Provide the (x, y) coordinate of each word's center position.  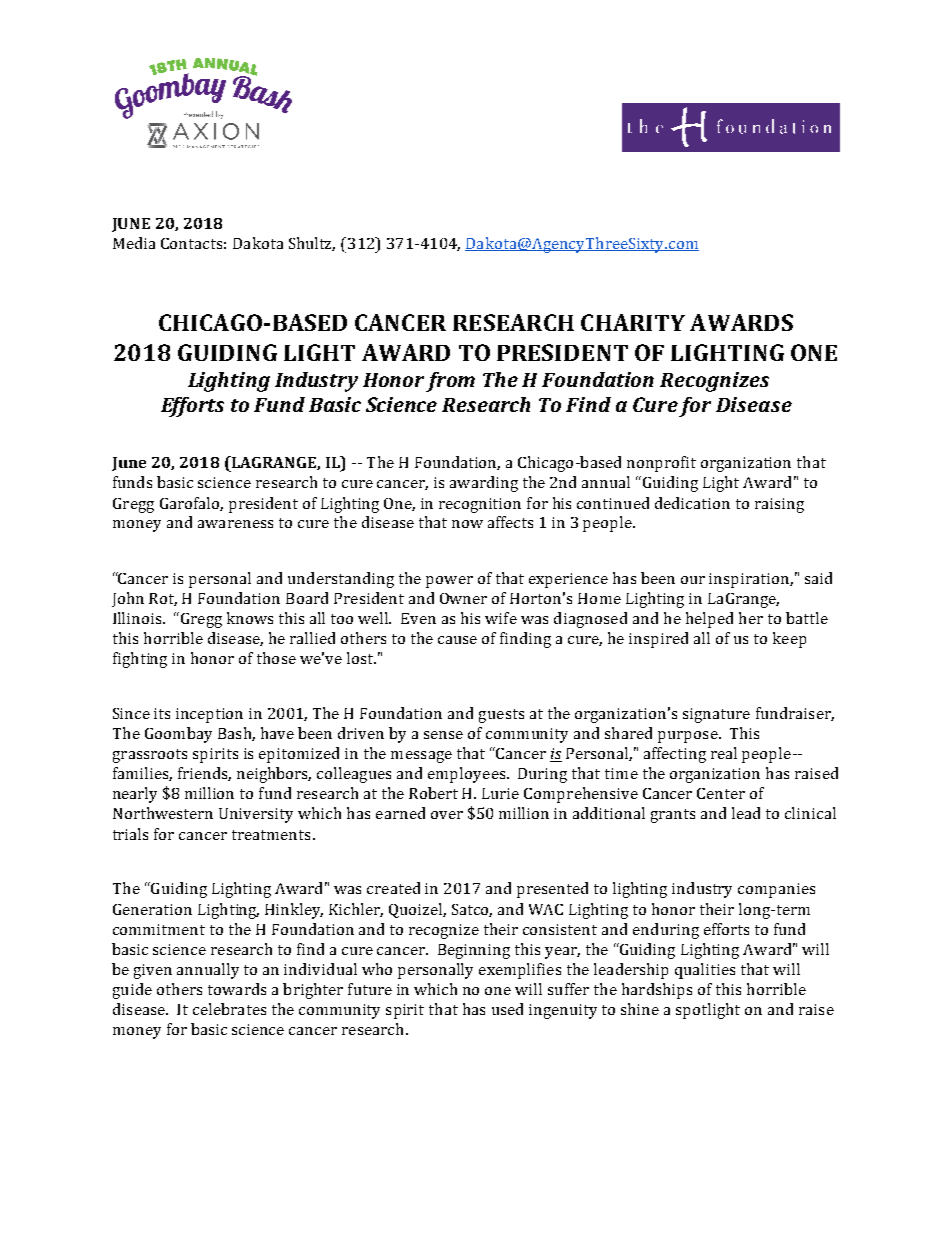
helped (709, 620)
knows (250, 618)
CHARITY (633, 322)
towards (237, 989)
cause (457, 640)
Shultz (312, 244)
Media (134, 243)
